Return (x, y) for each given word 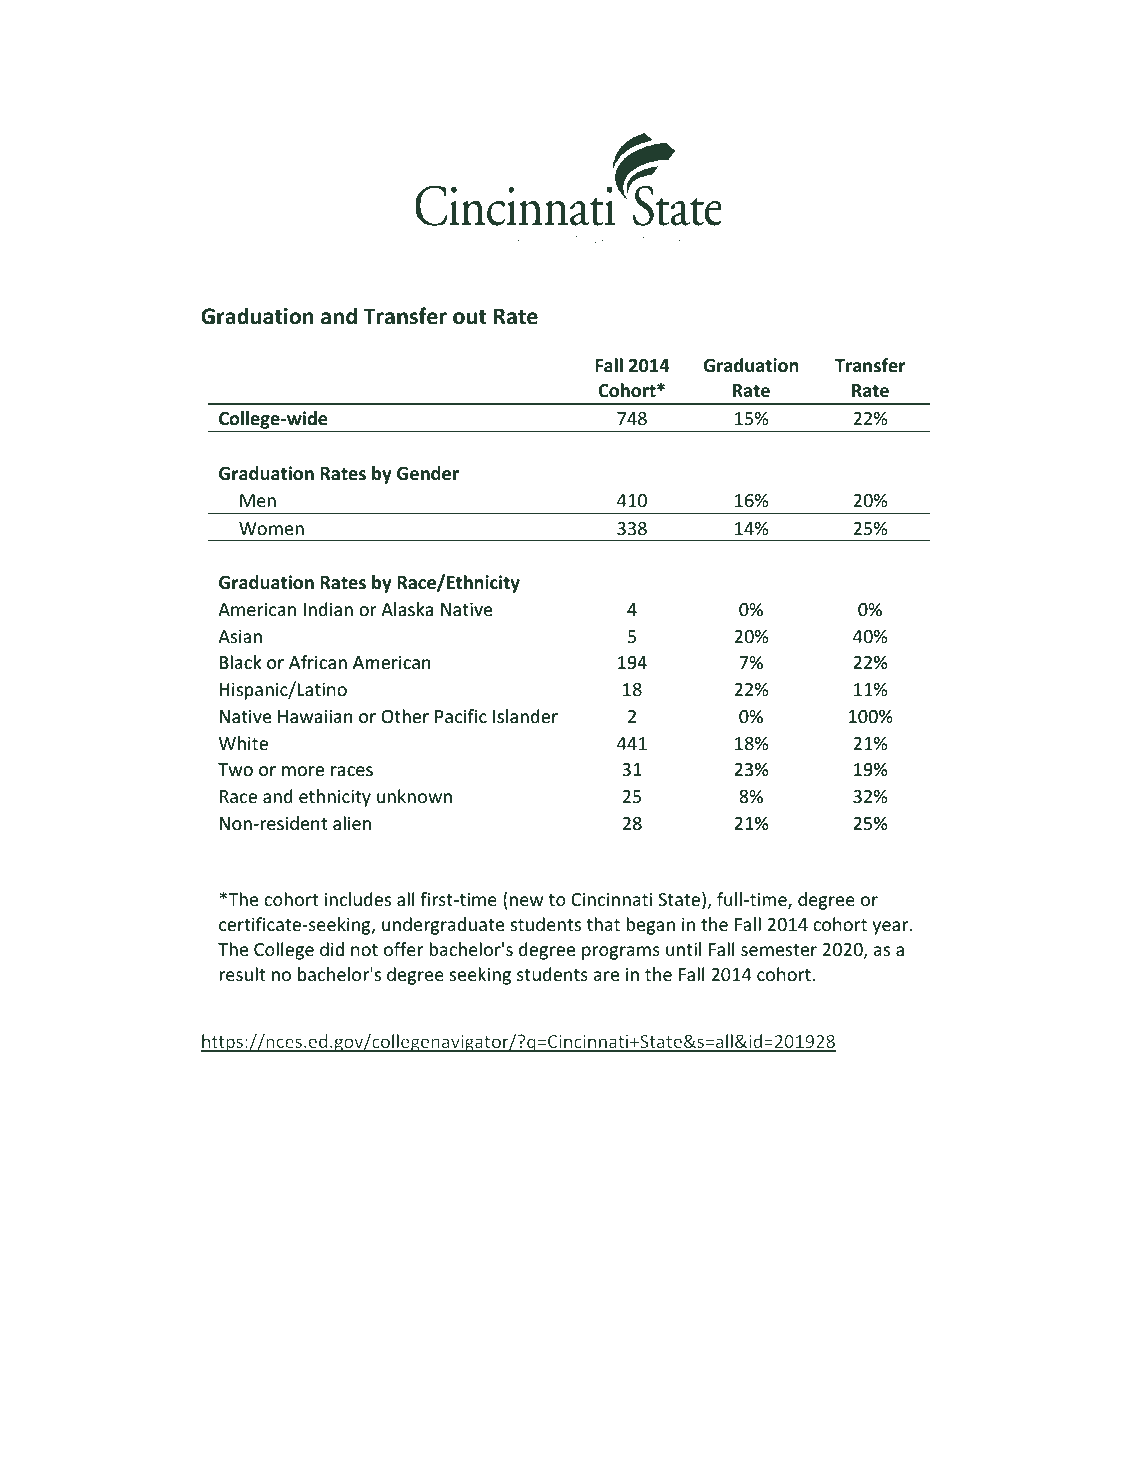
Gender (428, 473)
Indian (328, 609)
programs (621, 953)
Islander (525, 716)
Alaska (407, 609)
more (303, 771)
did (332, 949)
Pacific (461, 716)
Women (271, 528)
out (470, 317)
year (892, 928)
